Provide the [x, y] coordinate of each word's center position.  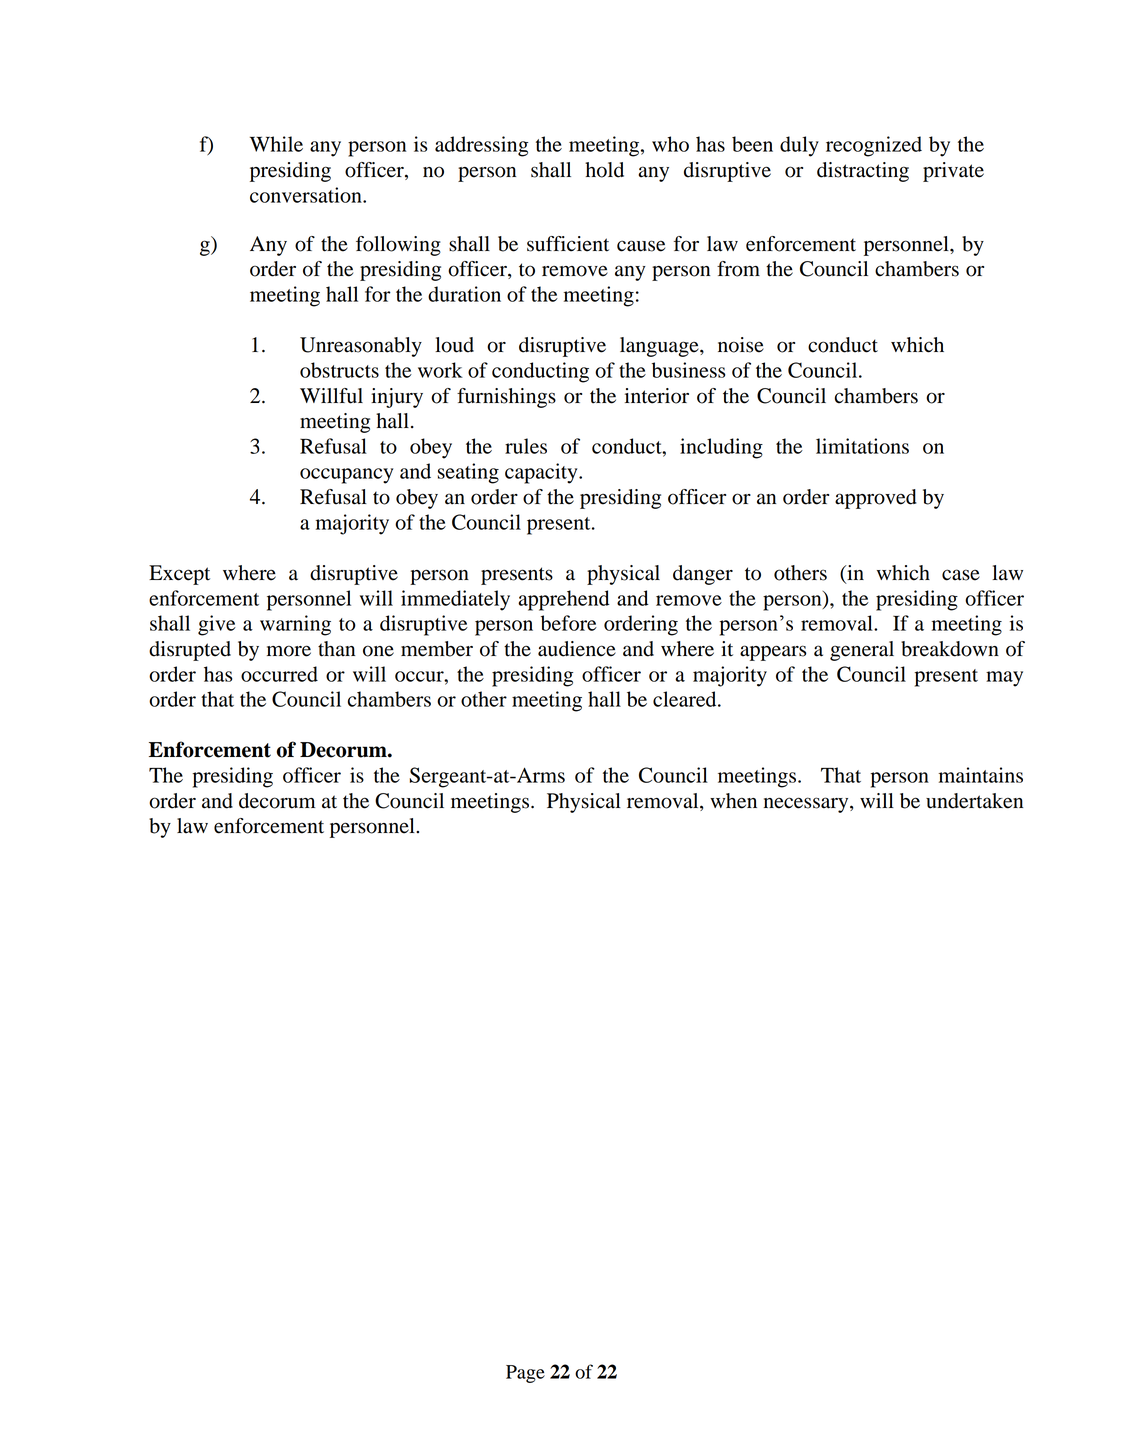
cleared [686, 699]
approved [876, 499]
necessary [807, 805]
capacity [542, 473]
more [289, 651]
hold [604, 170]
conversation [307, 195]
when [733, 801]
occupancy [346, 476]
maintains [981, 775]
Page [525, 1374]
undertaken [974, 801]
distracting [863, 172]
